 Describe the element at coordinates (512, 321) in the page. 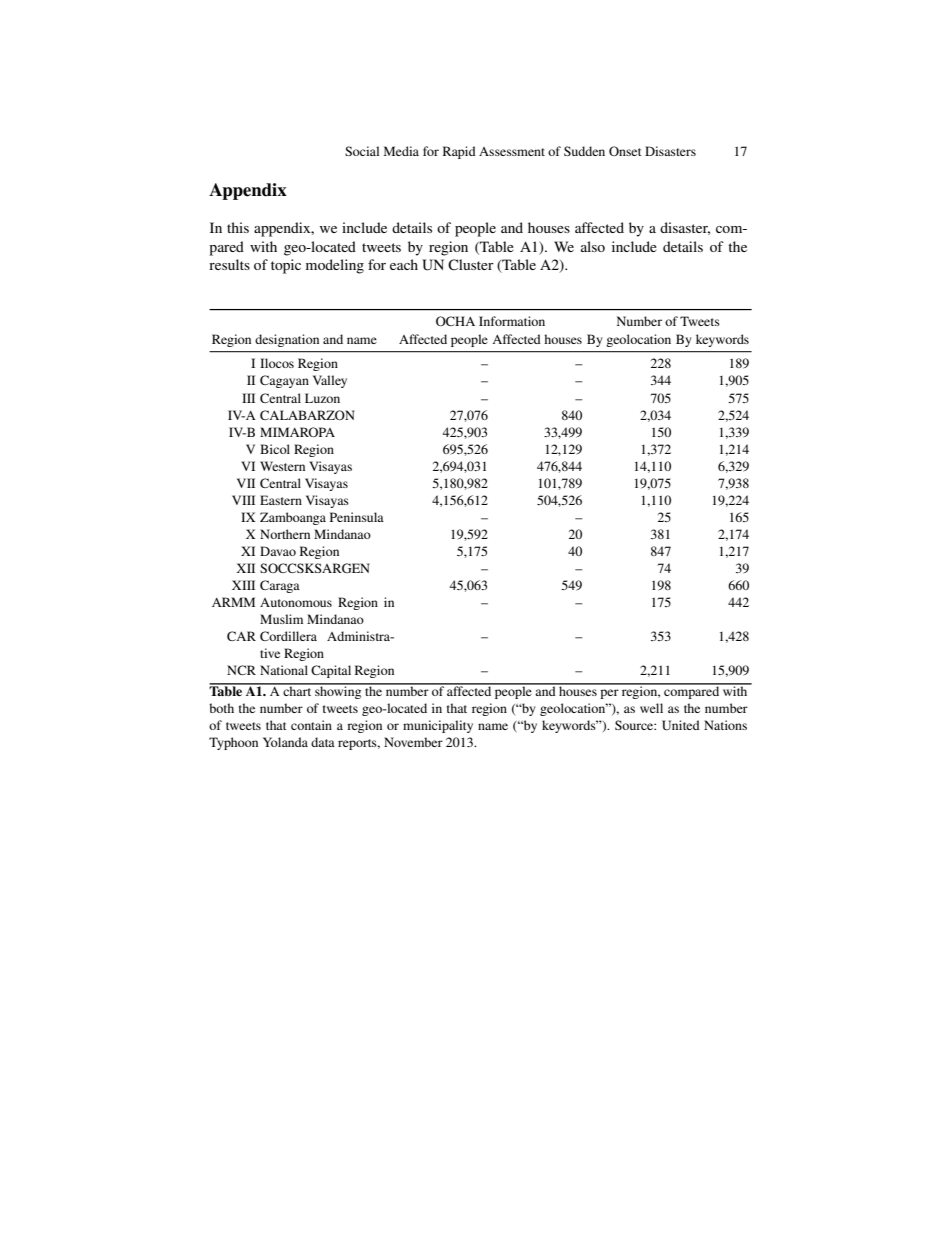

I see `Information` at that location.
